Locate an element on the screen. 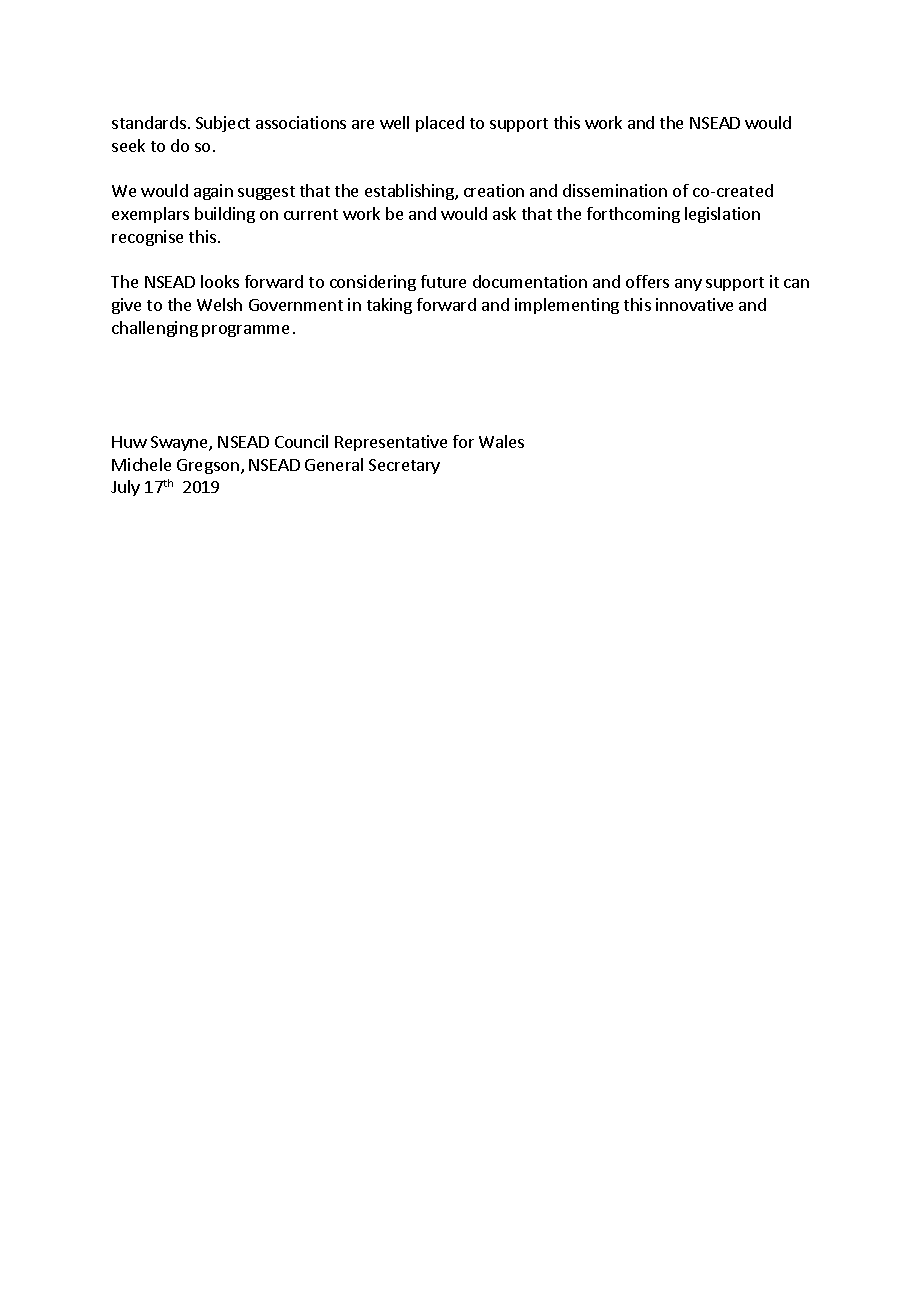  taking is located at coordinates (389, 306).
